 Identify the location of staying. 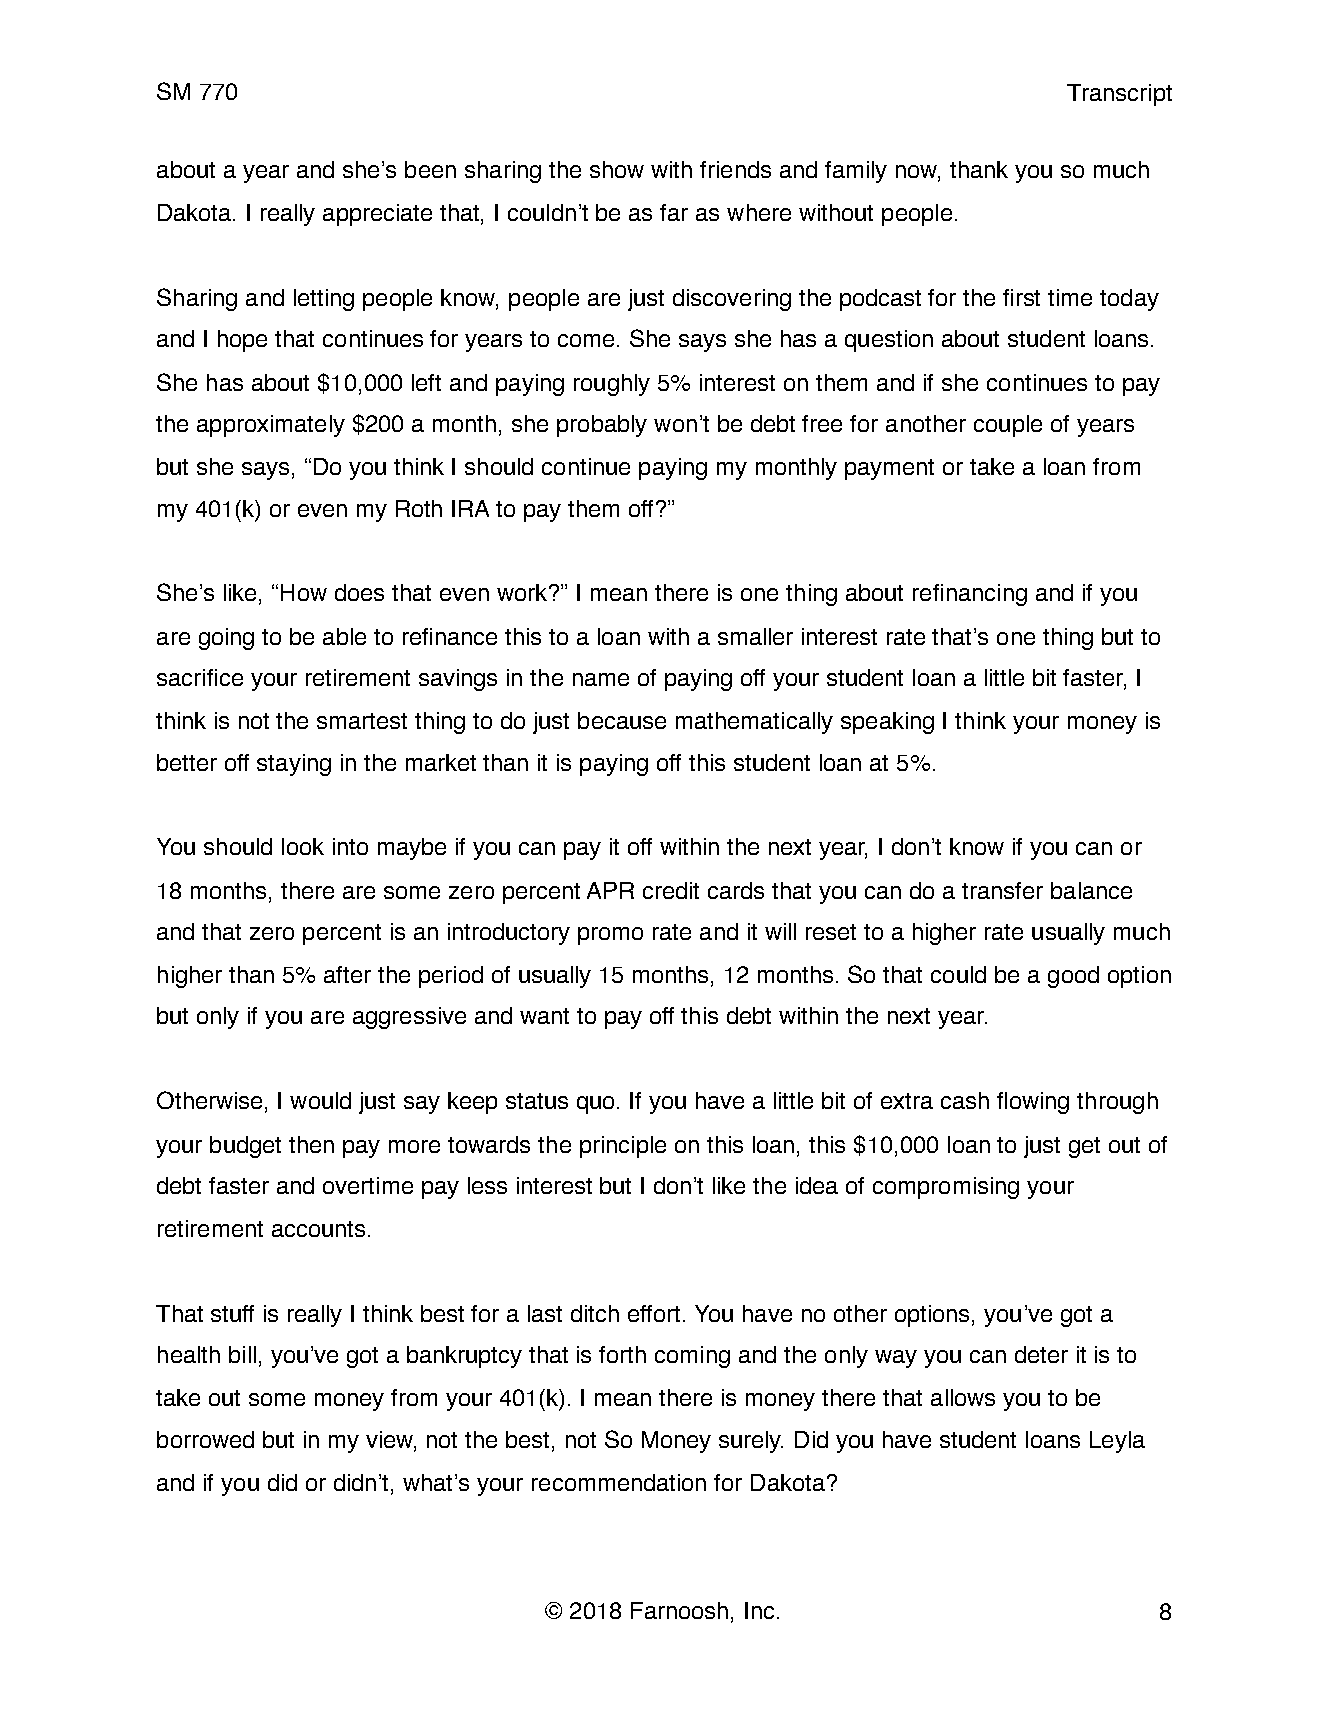
(294, 765).
